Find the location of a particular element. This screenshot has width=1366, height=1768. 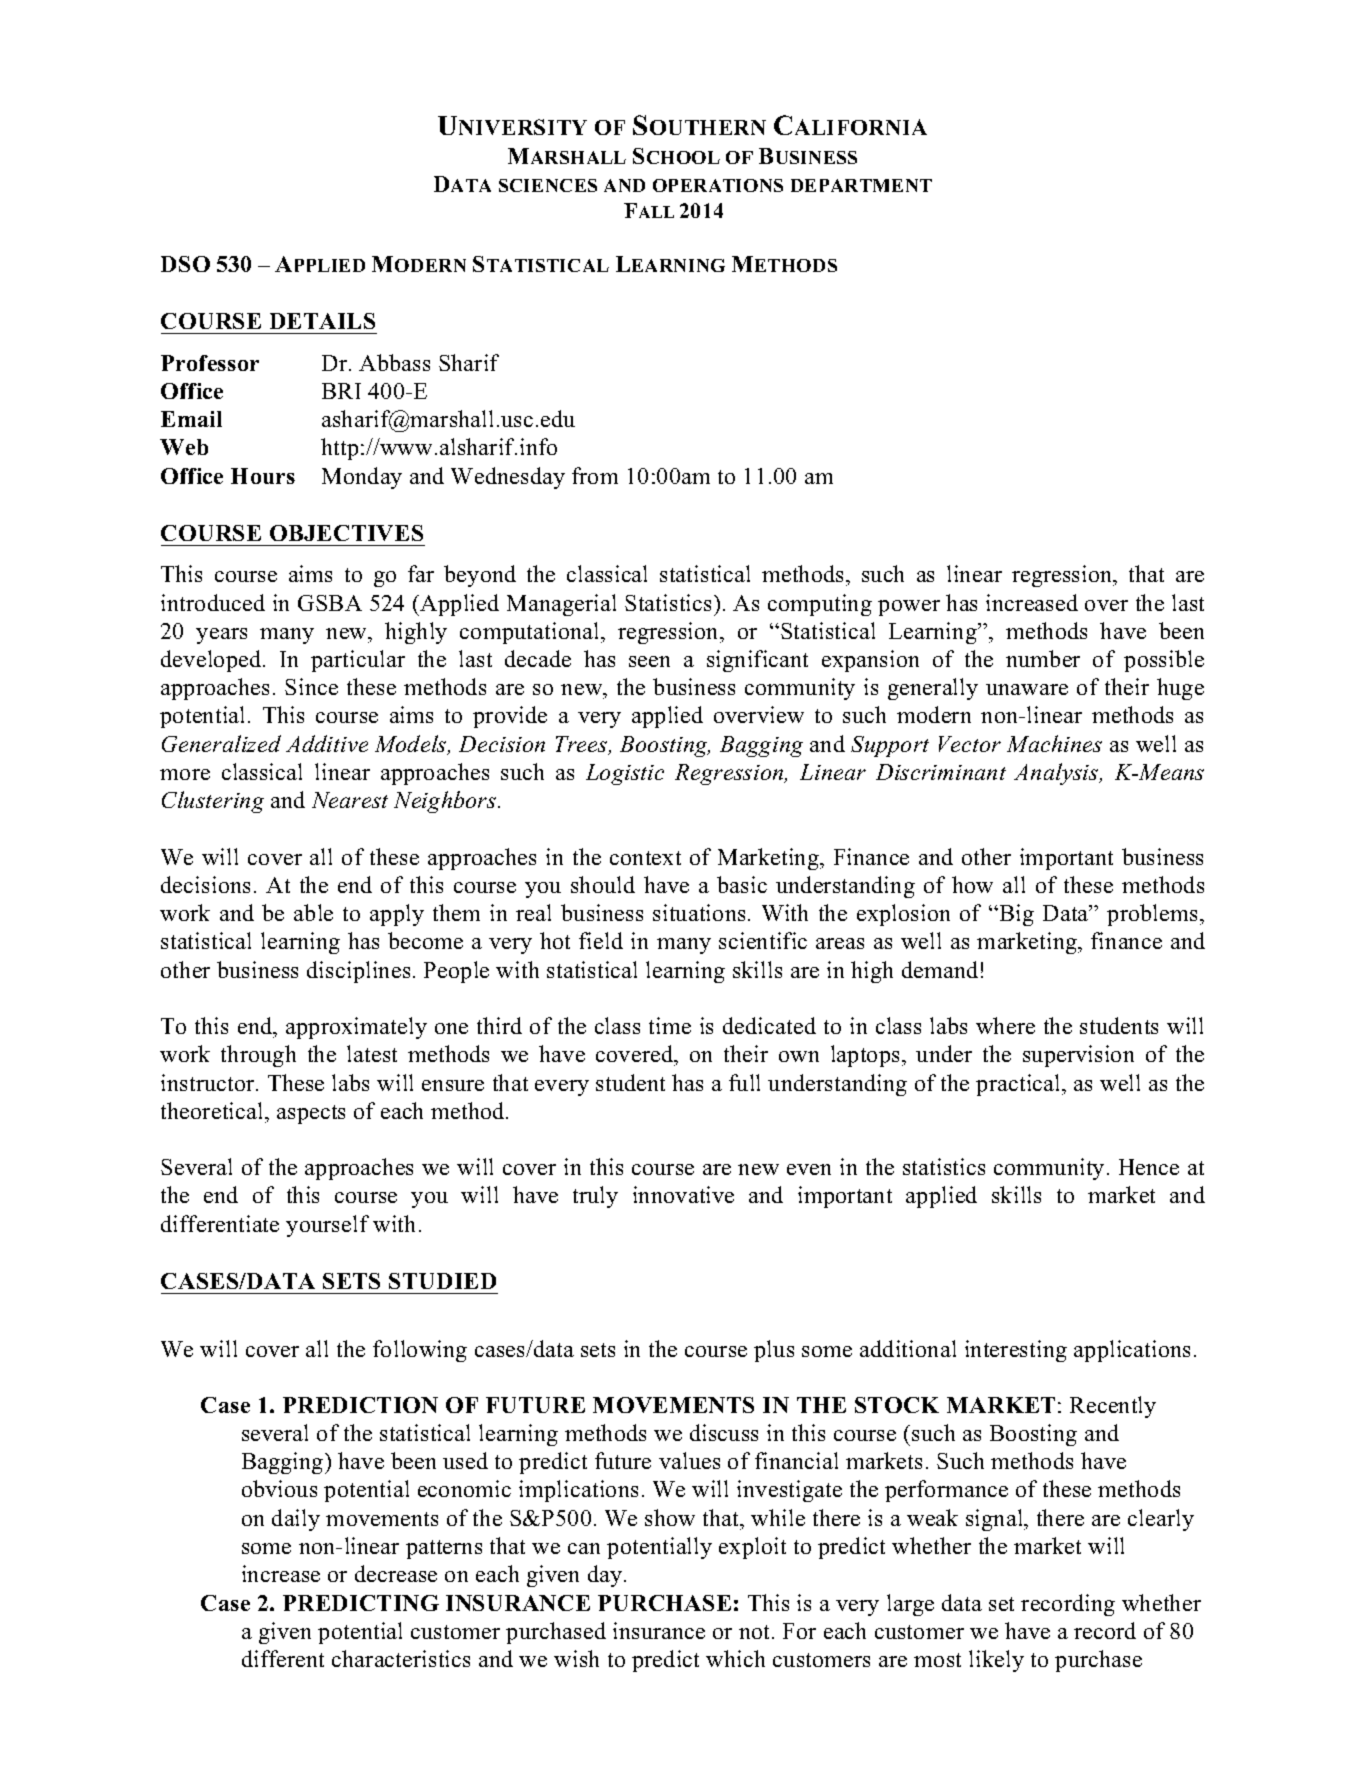

decrease is located at coordinates (396, 1573).
